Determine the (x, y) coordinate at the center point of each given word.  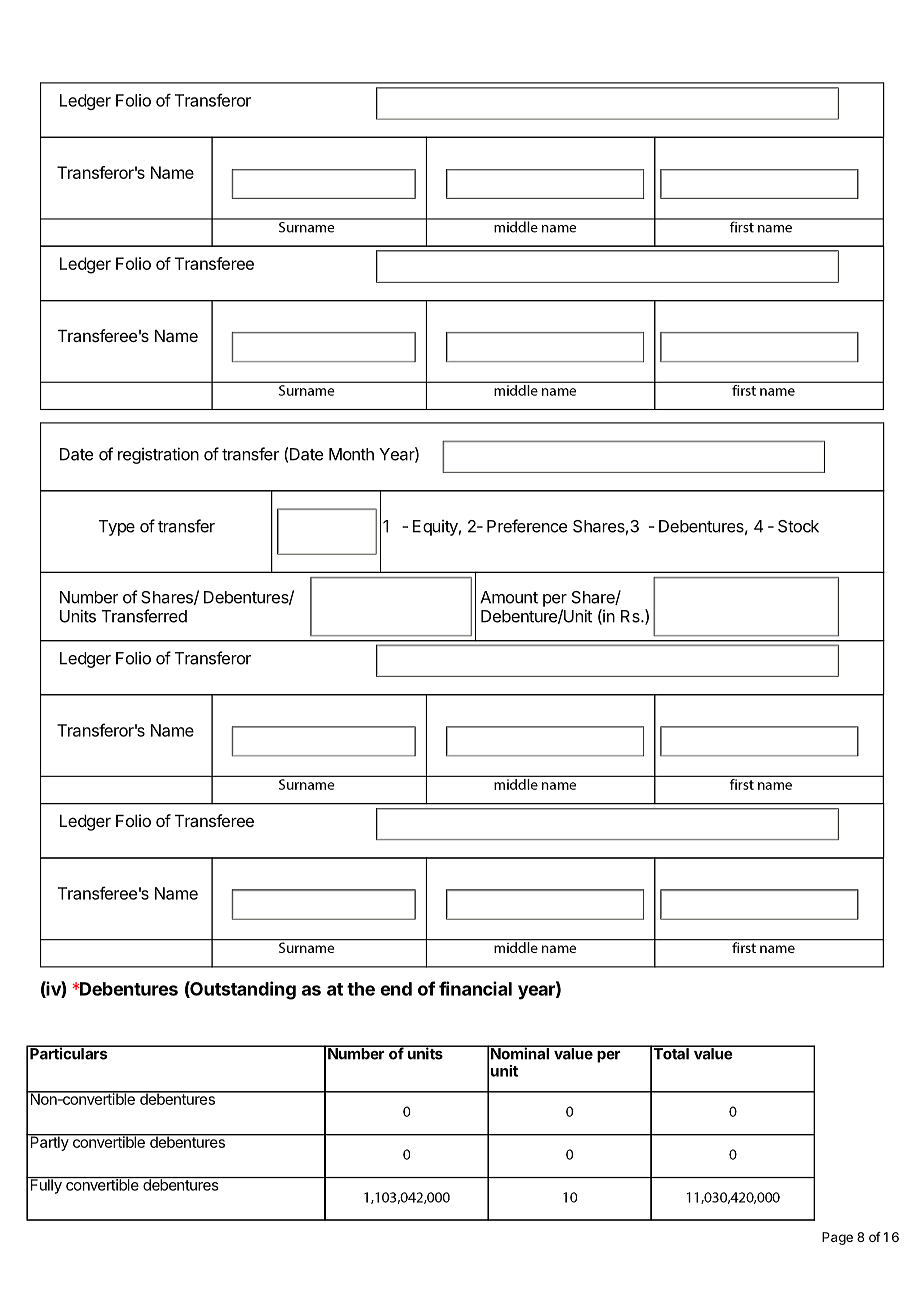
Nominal (520, 1053)
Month (351, 454)
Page (837, 1238)
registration (158, 455)
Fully (46, 1185)
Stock (798, 526)
